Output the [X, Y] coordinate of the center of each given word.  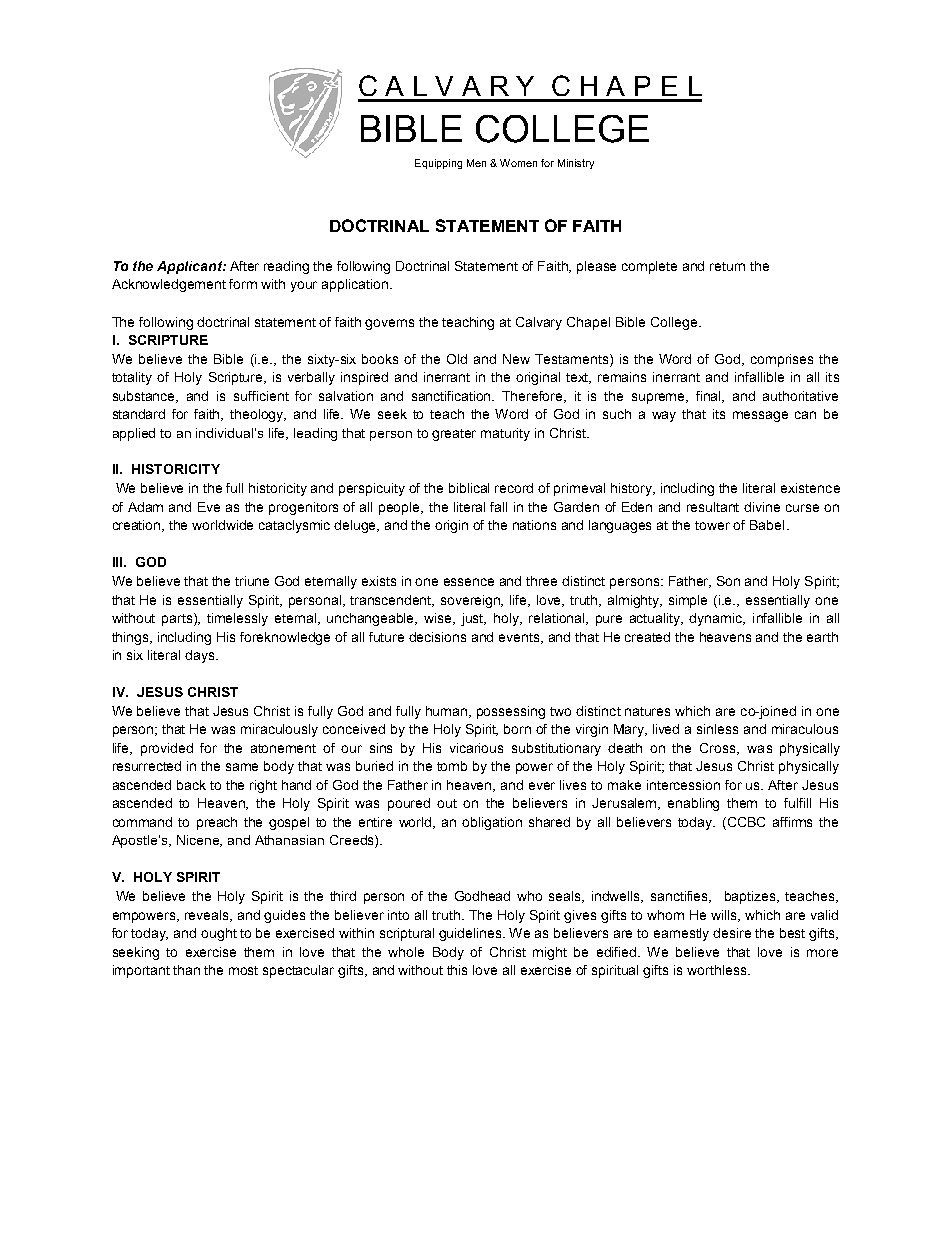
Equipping [438, 164]
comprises [782, 360]
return [727, 266]
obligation [492, 823]
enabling [693, 804]
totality [132, 378]
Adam [145, 507]
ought [219, 934]
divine [762, 507]
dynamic [717, 619]
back [191, 785]
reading [286, 267]
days [201, 656]
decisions [437, 637]
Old [457, 359]
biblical [469, 488]
